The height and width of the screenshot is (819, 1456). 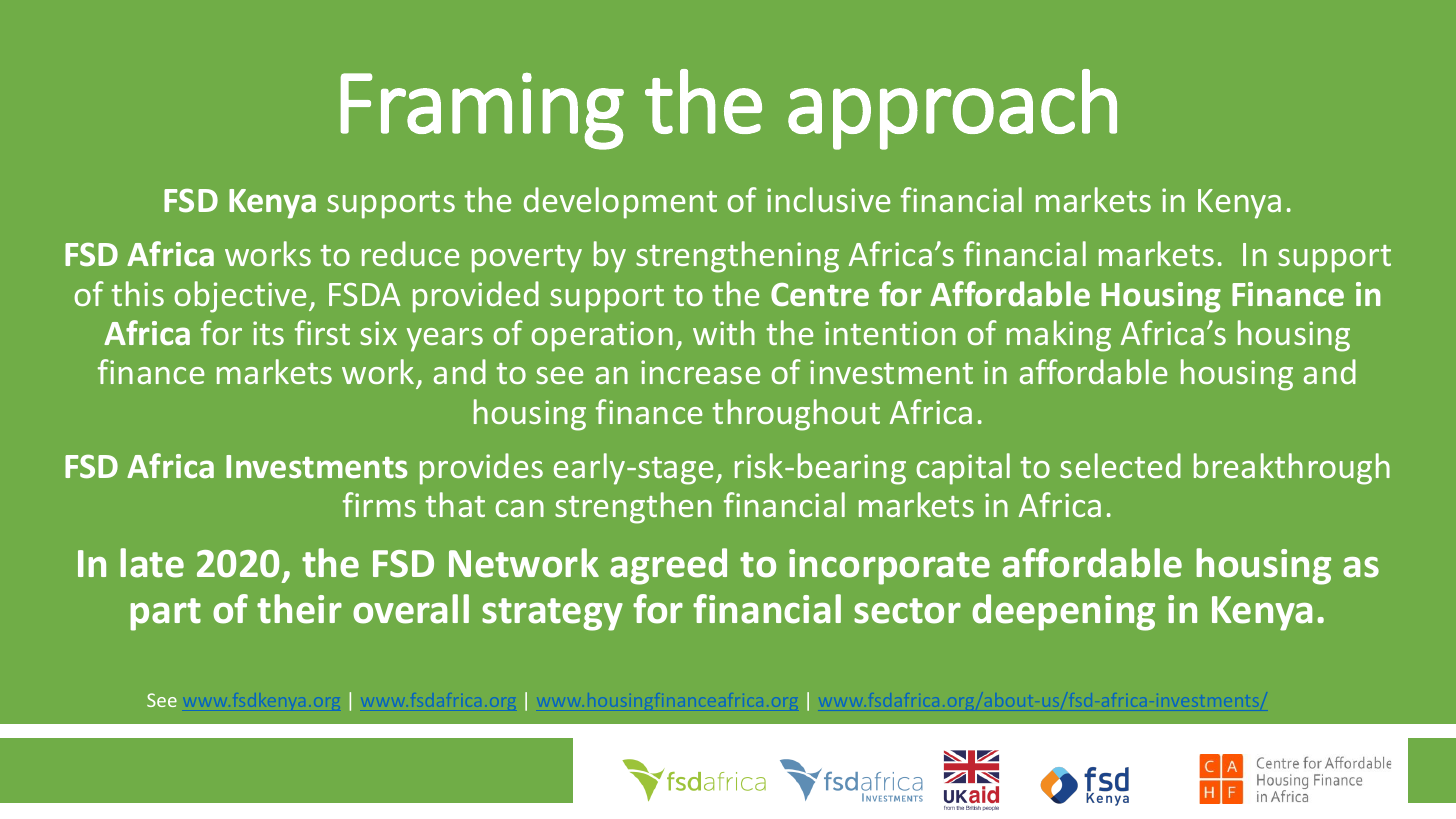 What do you see at coordinates (268, 333) in the screenshot?
I see `its` at bounding box center [268, 333].
